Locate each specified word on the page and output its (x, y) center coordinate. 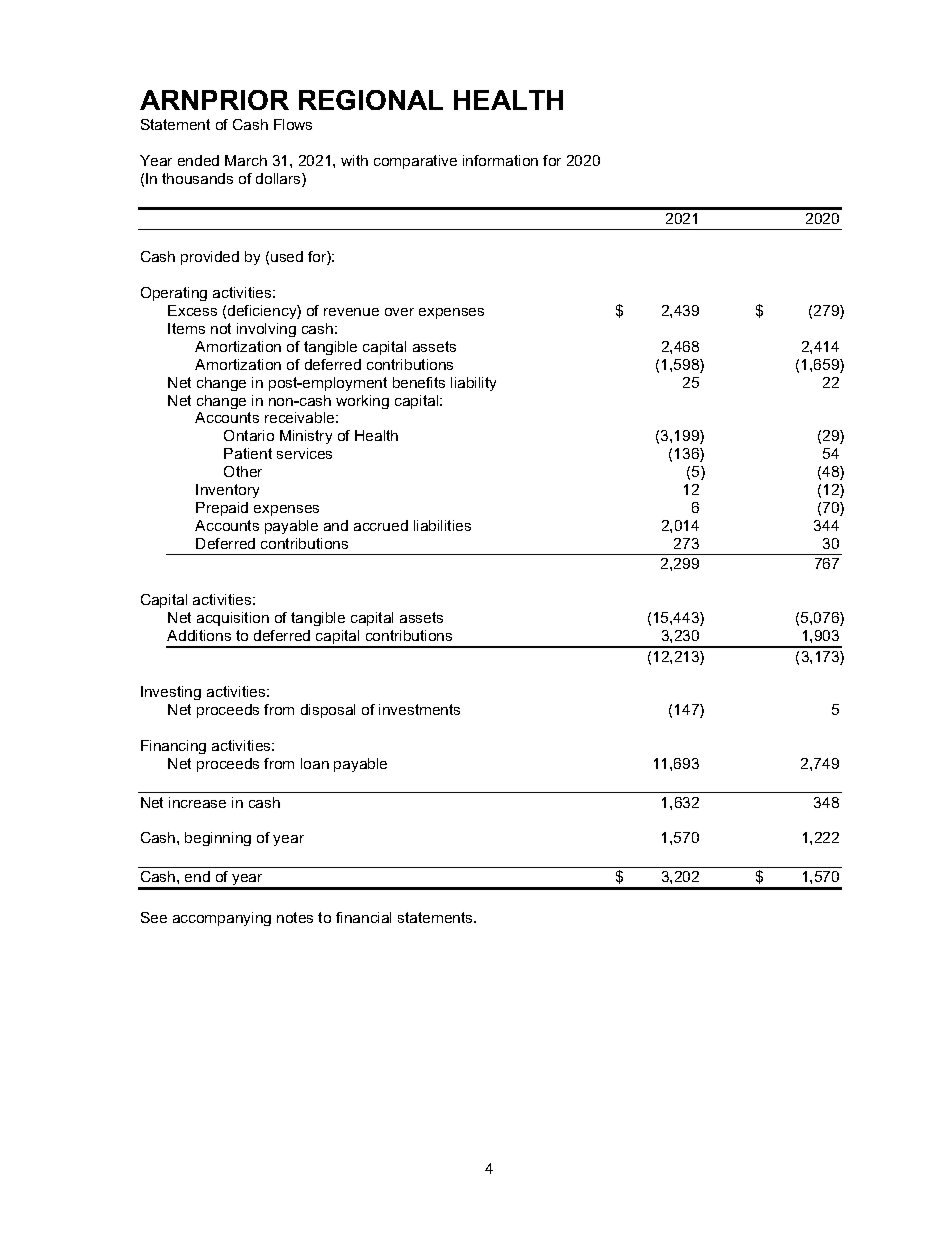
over (399, 312)
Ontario (249, 435)
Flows (293, 124)
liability (473, 384)
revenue (351, 312)
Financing (173, 747)
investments (419, 709)
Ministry (306, 437)
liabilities (442, 525)
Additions (199, 635)
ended (198, 160)
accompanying (222, 919)
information (500, 160)
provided (210, 258)
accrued (381, 525)
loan (315, 763)
